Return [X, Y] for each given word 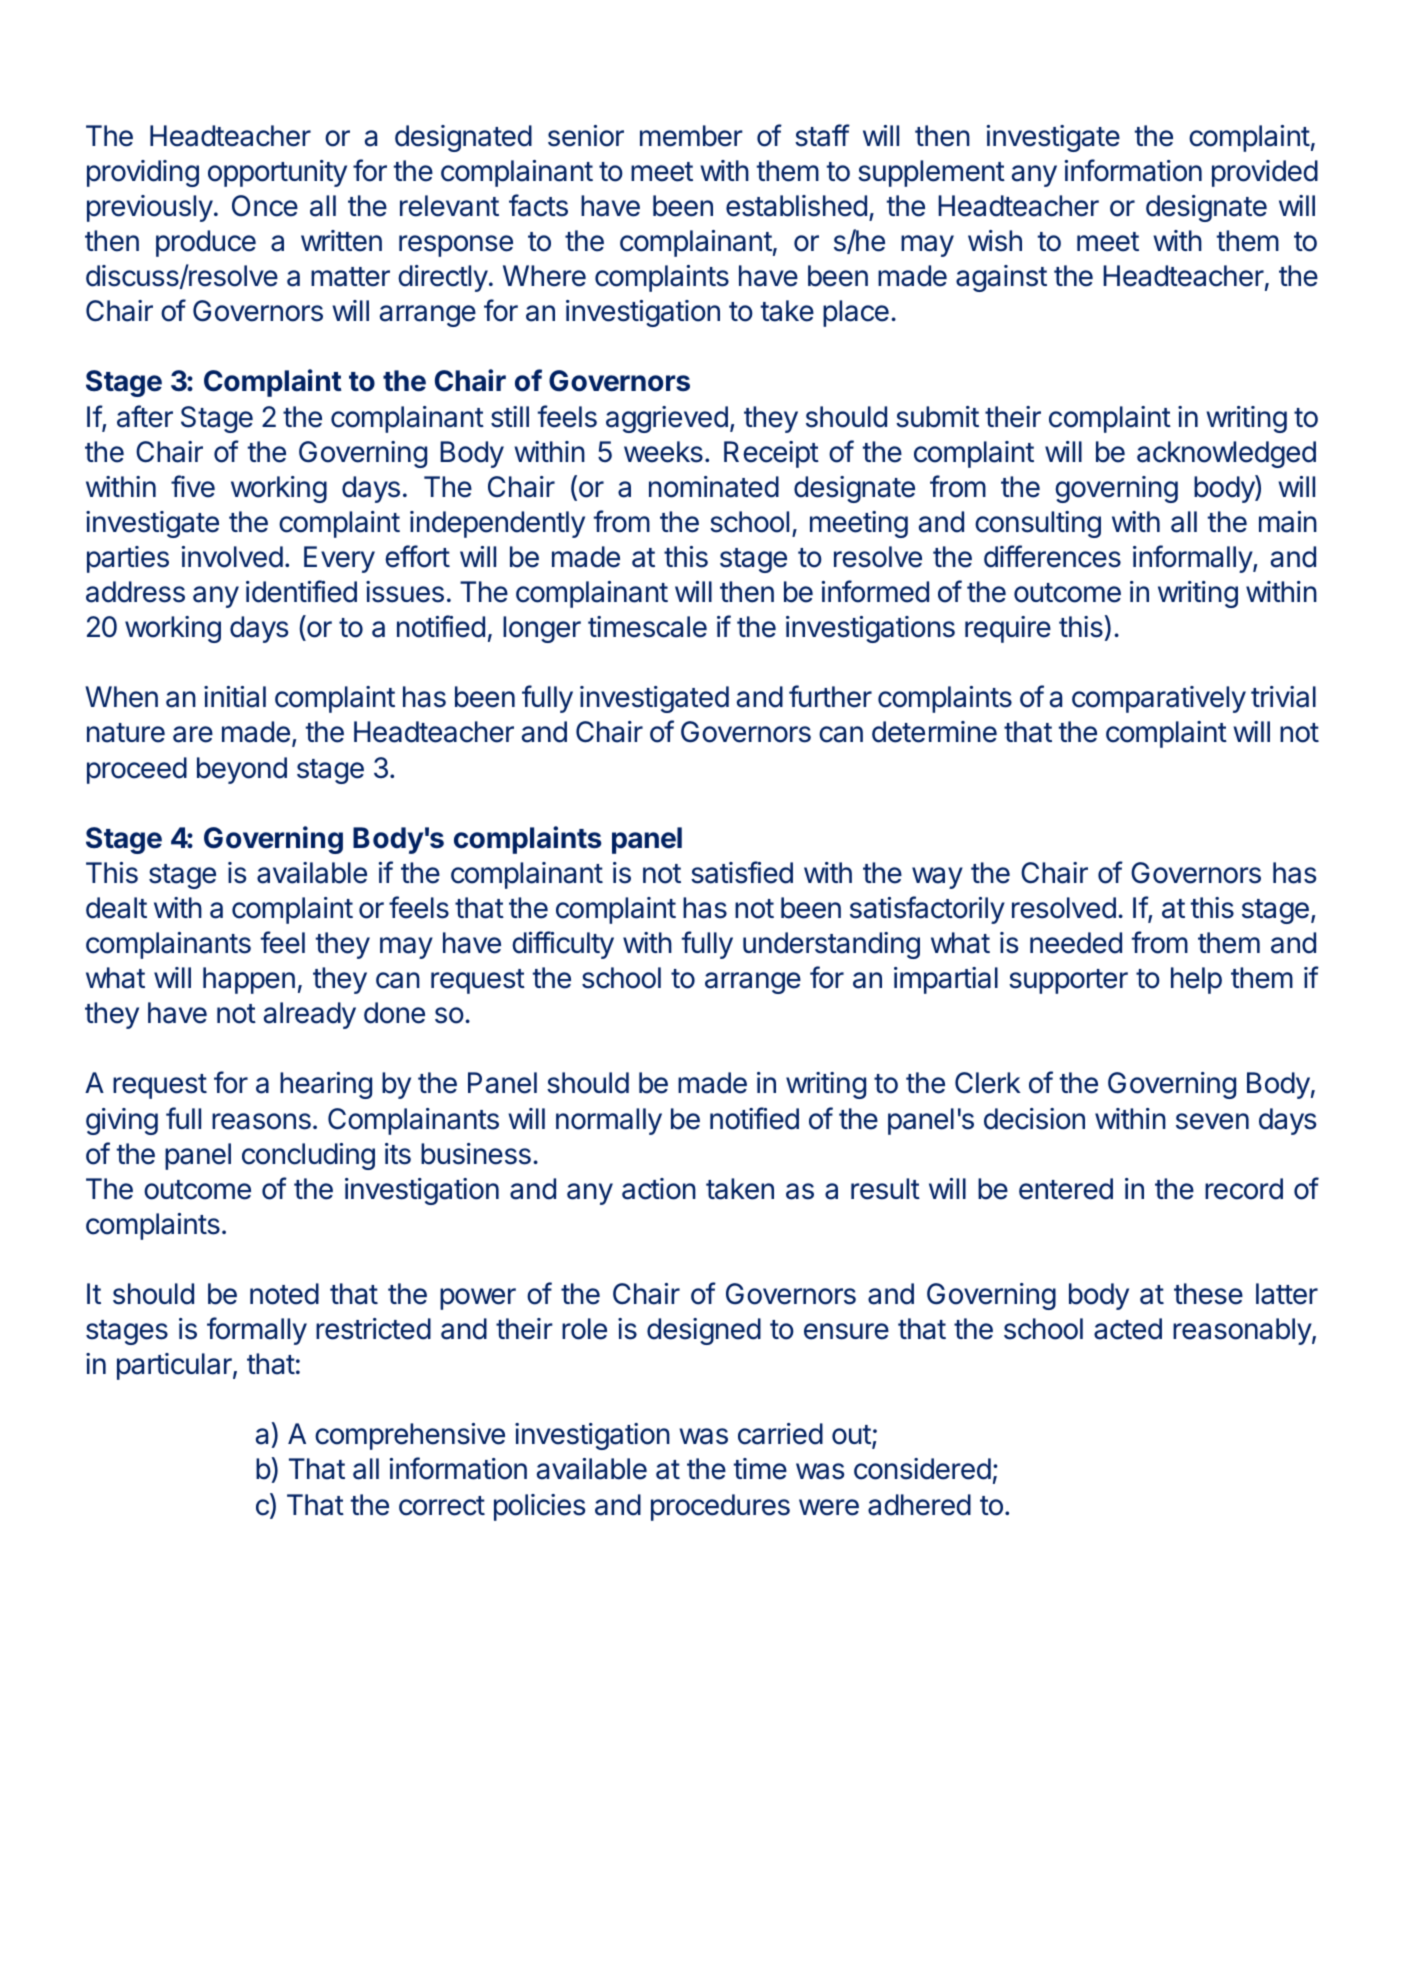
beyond [242, 770]
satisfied [742, 872]
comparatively [1159, 699]
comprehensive [410, 1436]
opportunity [277, 173]
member [691, 136]
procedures [720, 1507]
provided [1265, 173]
